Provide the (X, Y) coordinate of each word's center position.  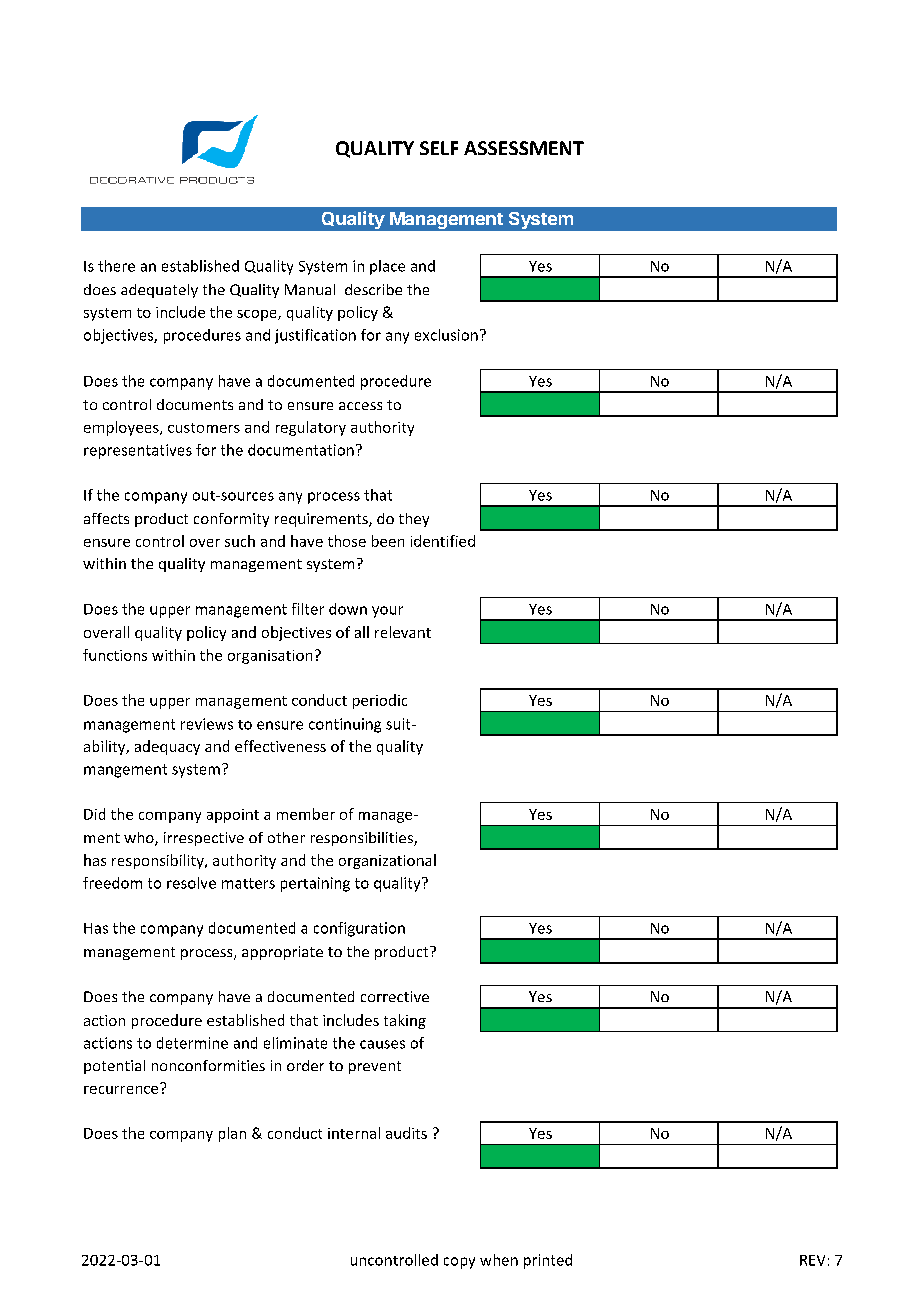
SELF (439, 148)
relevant (403, 632)
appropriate (282, 953)
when (499, 1260)
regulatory (311, 428)
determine (192, 1043)
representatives (138, 451)
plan (232, 1134)
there (116, 266)
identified (443, 541)
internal (354, 1133)
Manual (310, 289)
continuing (345, 725)
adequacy (167, 747)
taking (405, 1021)
